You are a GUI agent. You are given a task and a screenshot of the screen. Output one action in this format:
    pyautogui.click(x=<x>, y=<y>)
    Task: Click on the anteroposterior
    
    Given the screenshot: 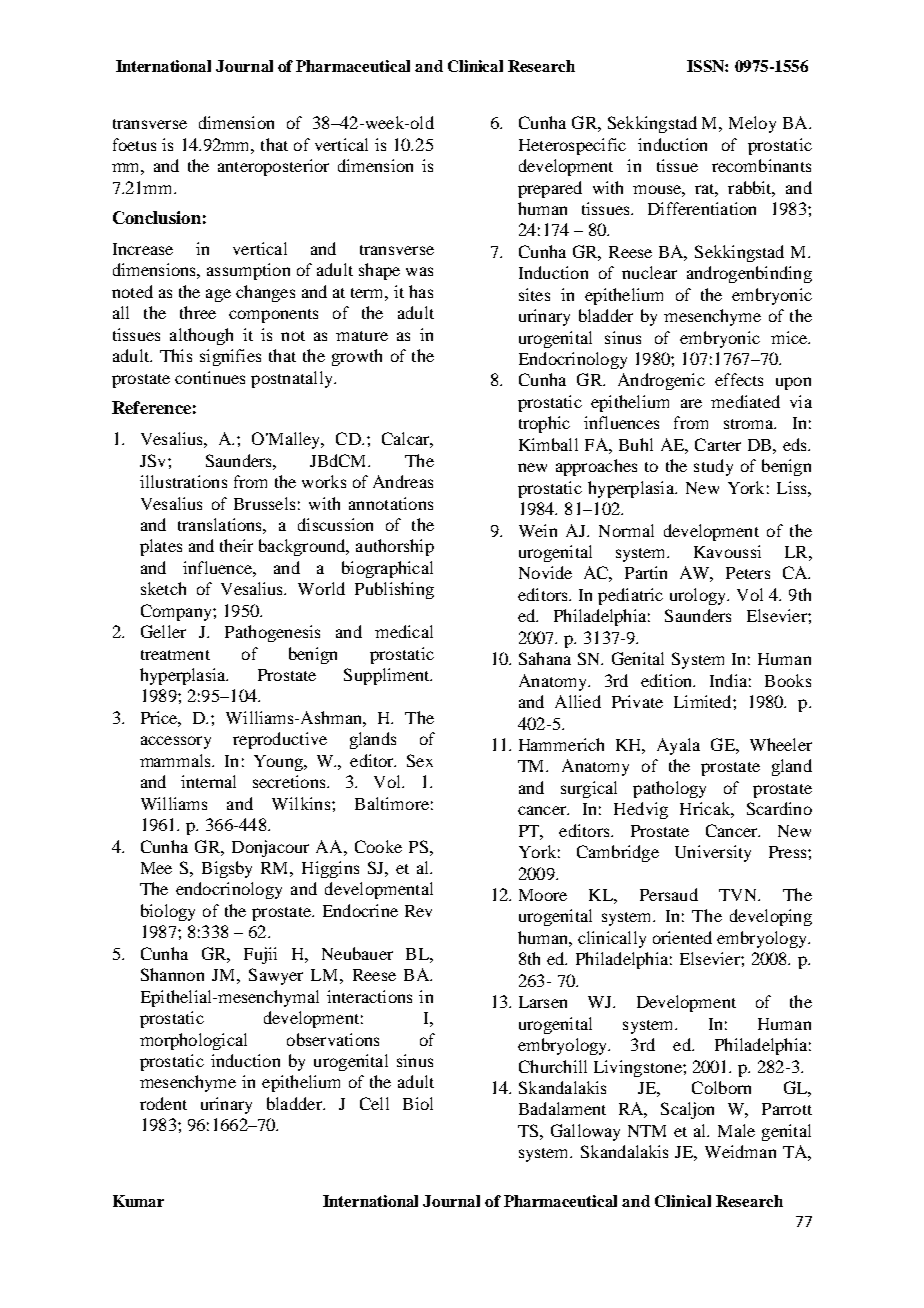 What is the action you would take?
    pyautogui.click(x=273, y=167)
